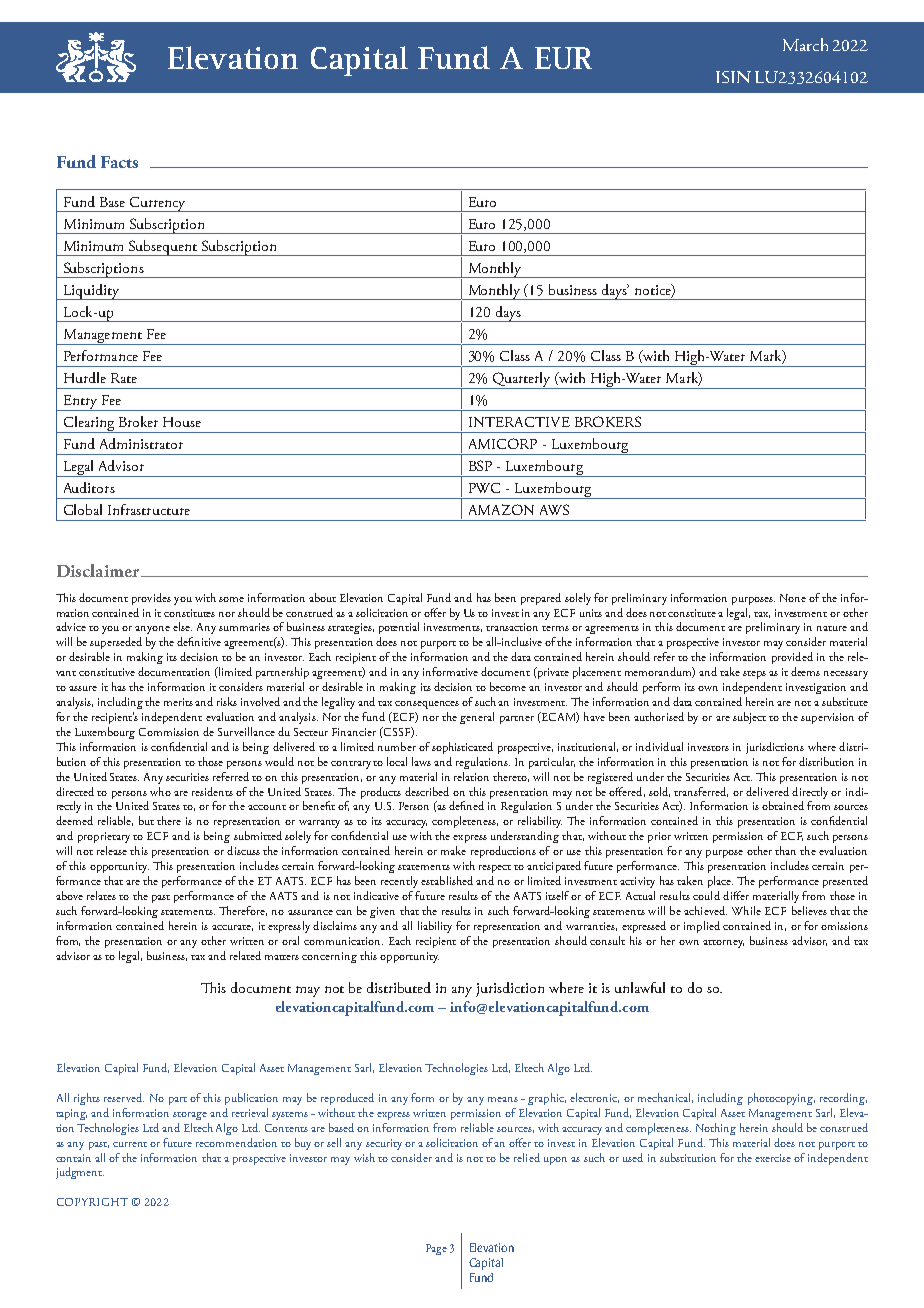 This image has width=924, height=1308. Describe the element at coordinates (436, 1249) in the image. I see `Page` at that location.
